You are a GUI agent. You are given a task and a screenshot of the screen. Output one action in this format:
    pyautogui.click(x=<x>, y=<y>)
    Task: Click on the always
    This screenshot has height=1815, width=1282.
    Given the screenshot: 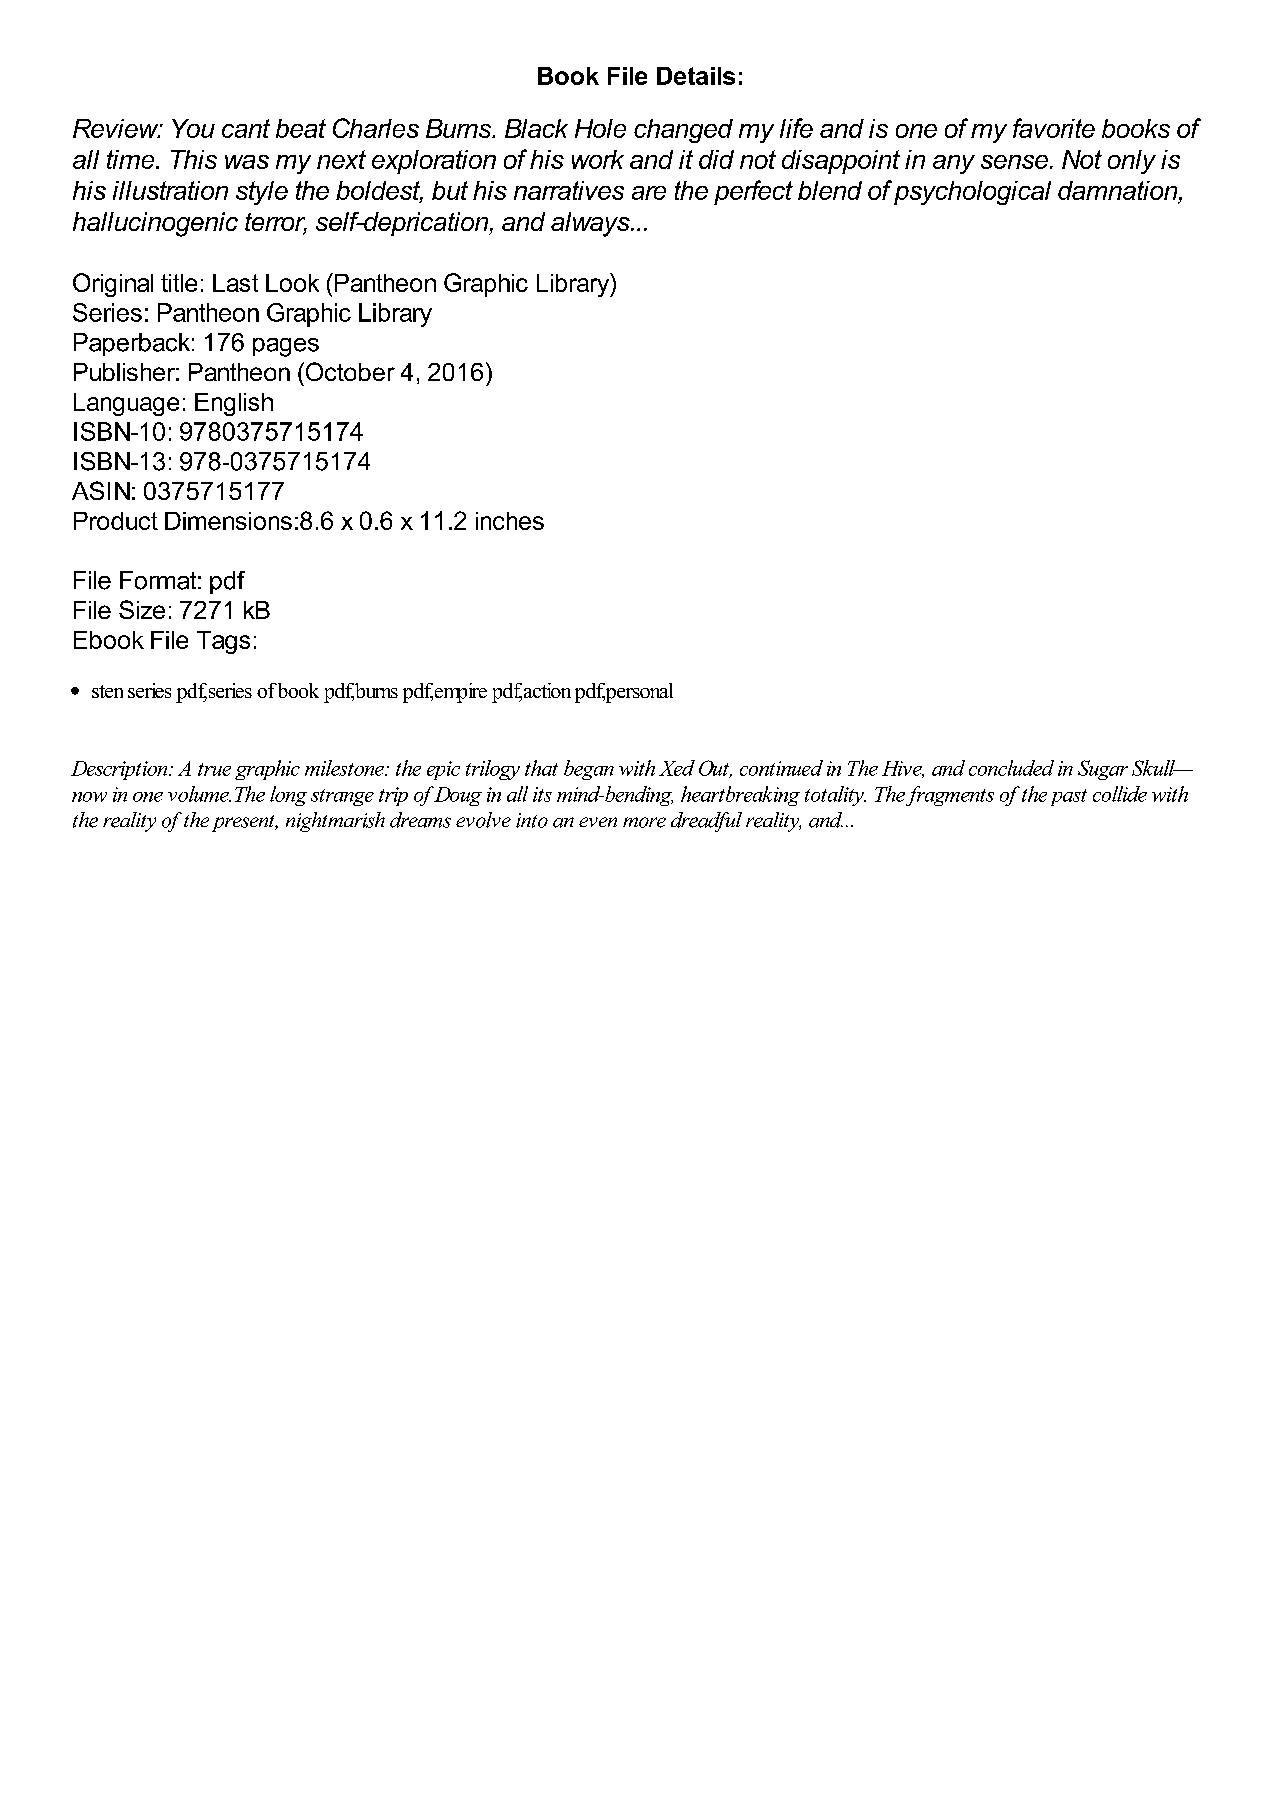 What is the action you would take?
    pyautogui.click(x=591, y=224)
